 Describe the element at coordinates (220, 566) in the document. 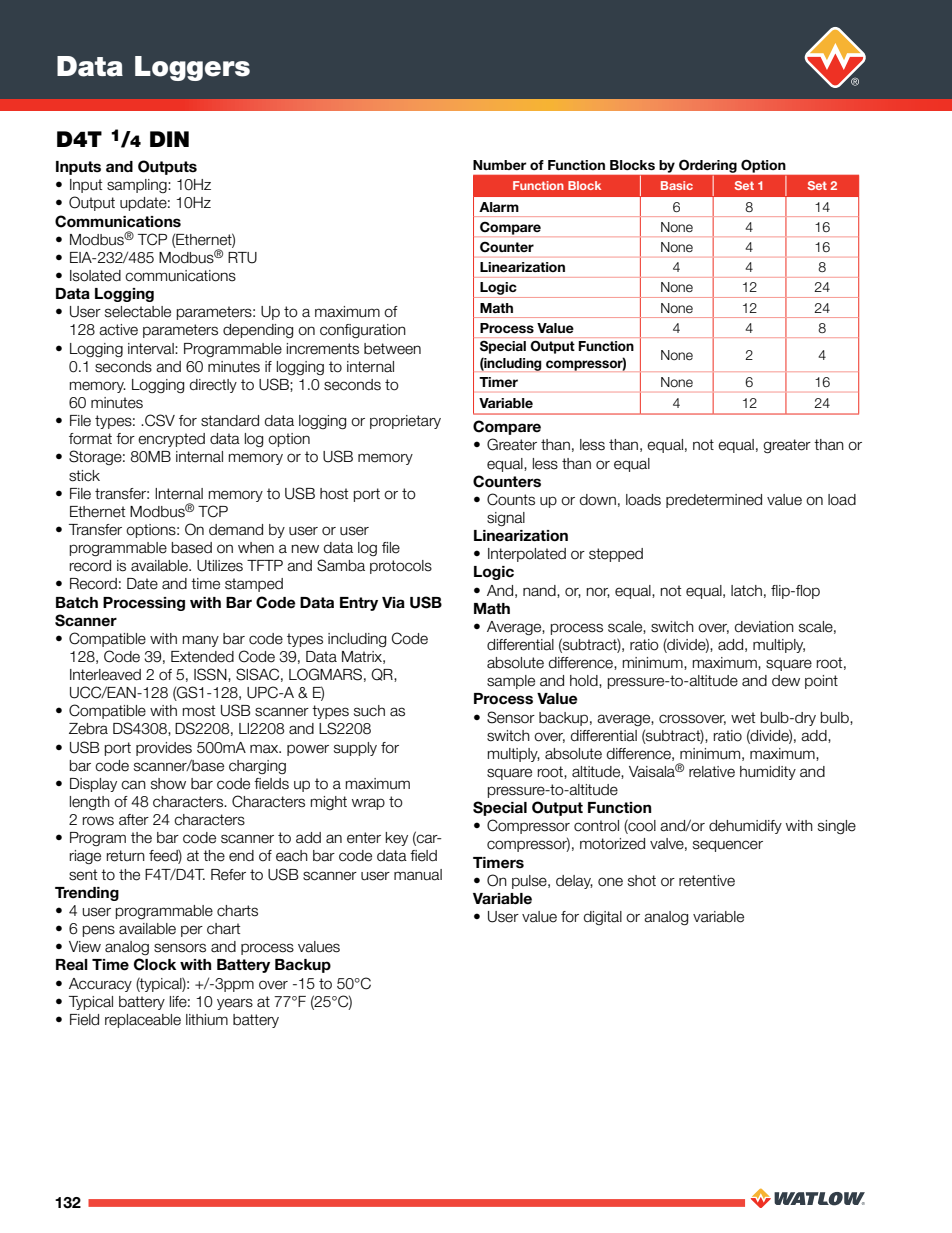

I see `Utilizes` at that location.
